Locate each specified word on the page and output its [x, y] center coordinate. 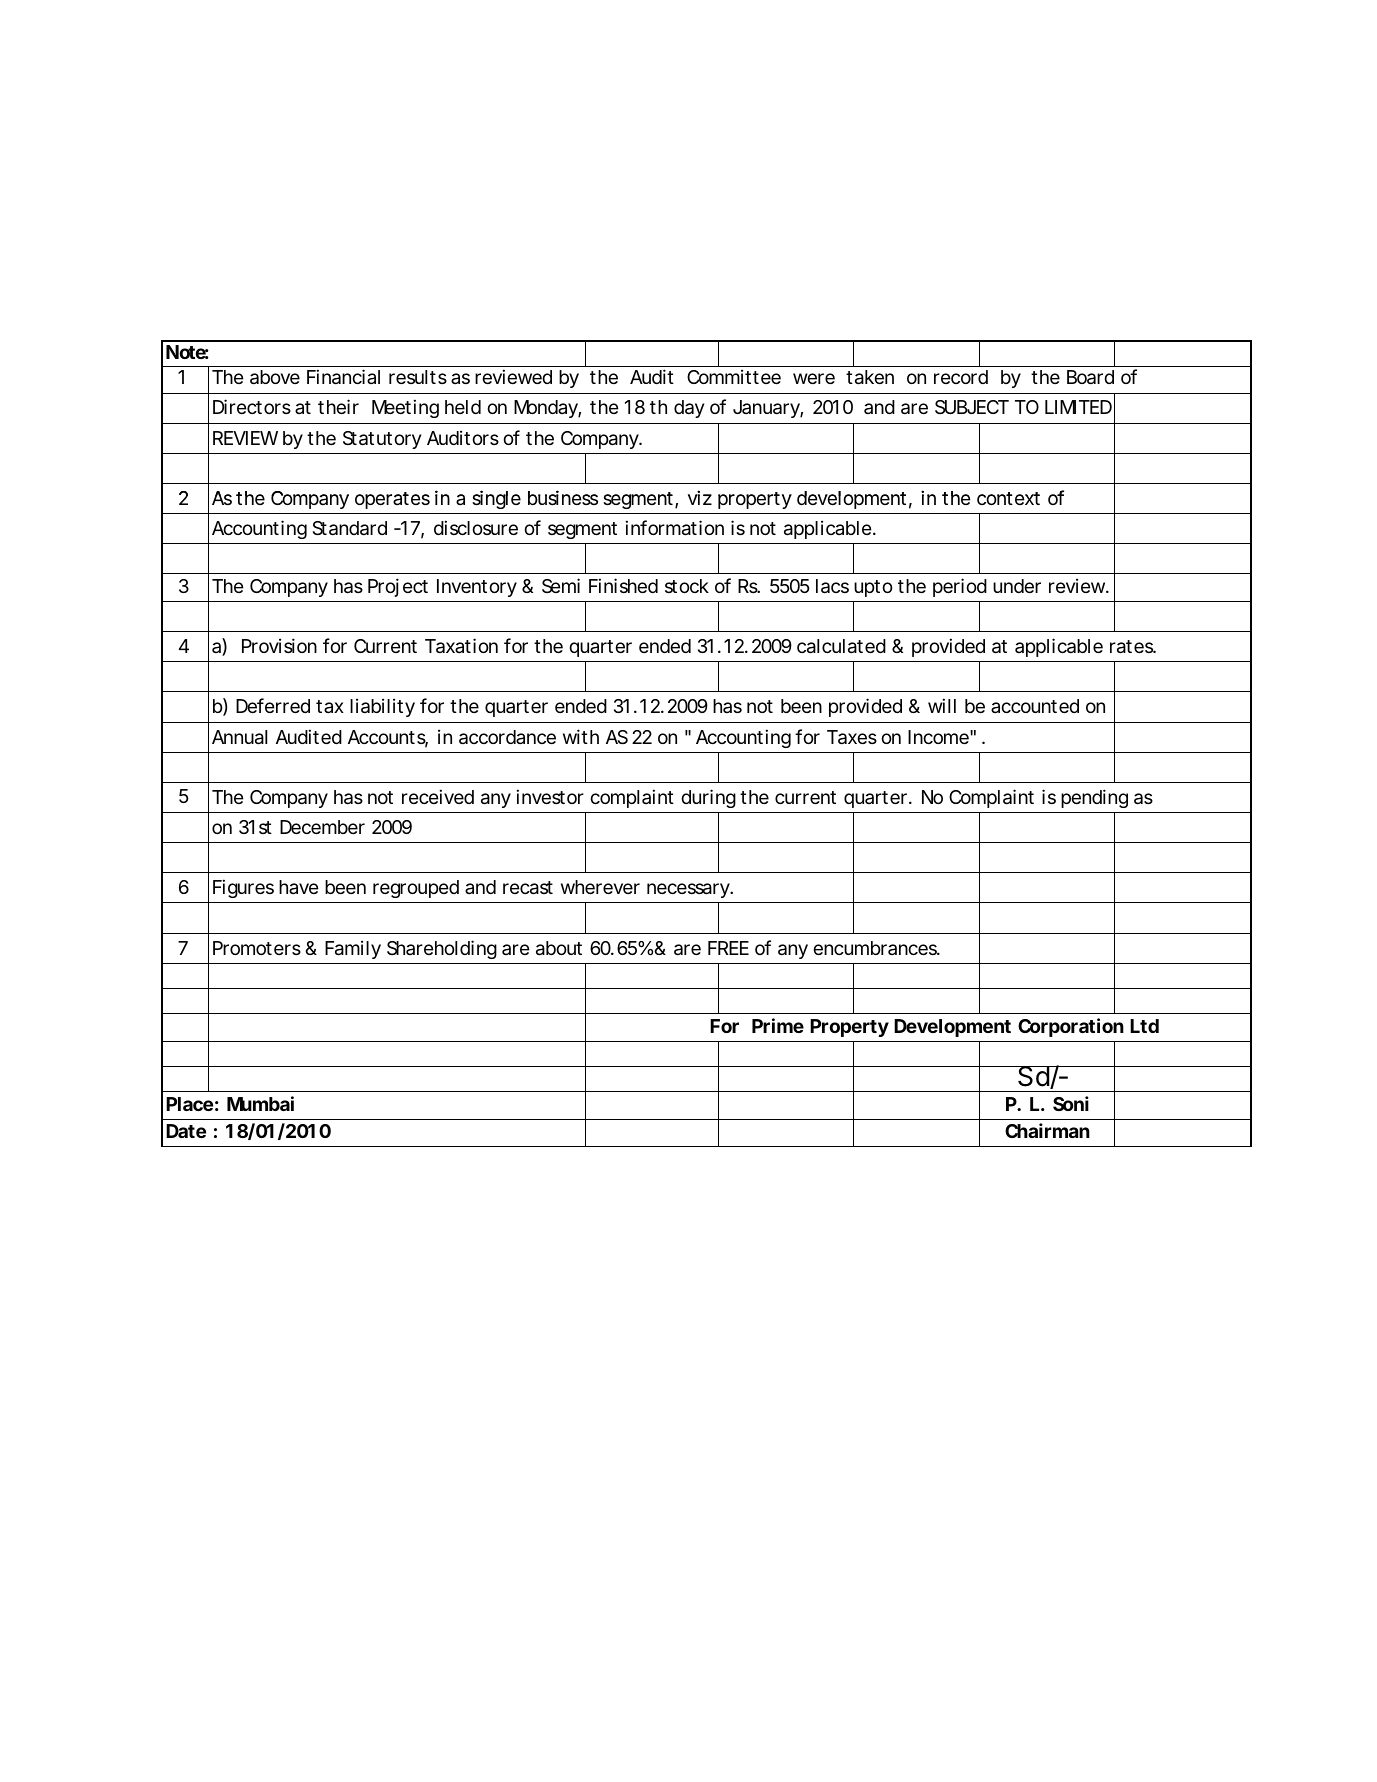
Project [398, 587]
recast [528, 888]
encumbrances [875, 948]
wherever [600, 887]
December [322, 827]
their [338, 406]
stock [687, 586]
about [559, 948]
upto [873, 588]
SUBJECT [971, 407]
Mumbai [260, 1103]
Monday [546, 409]
